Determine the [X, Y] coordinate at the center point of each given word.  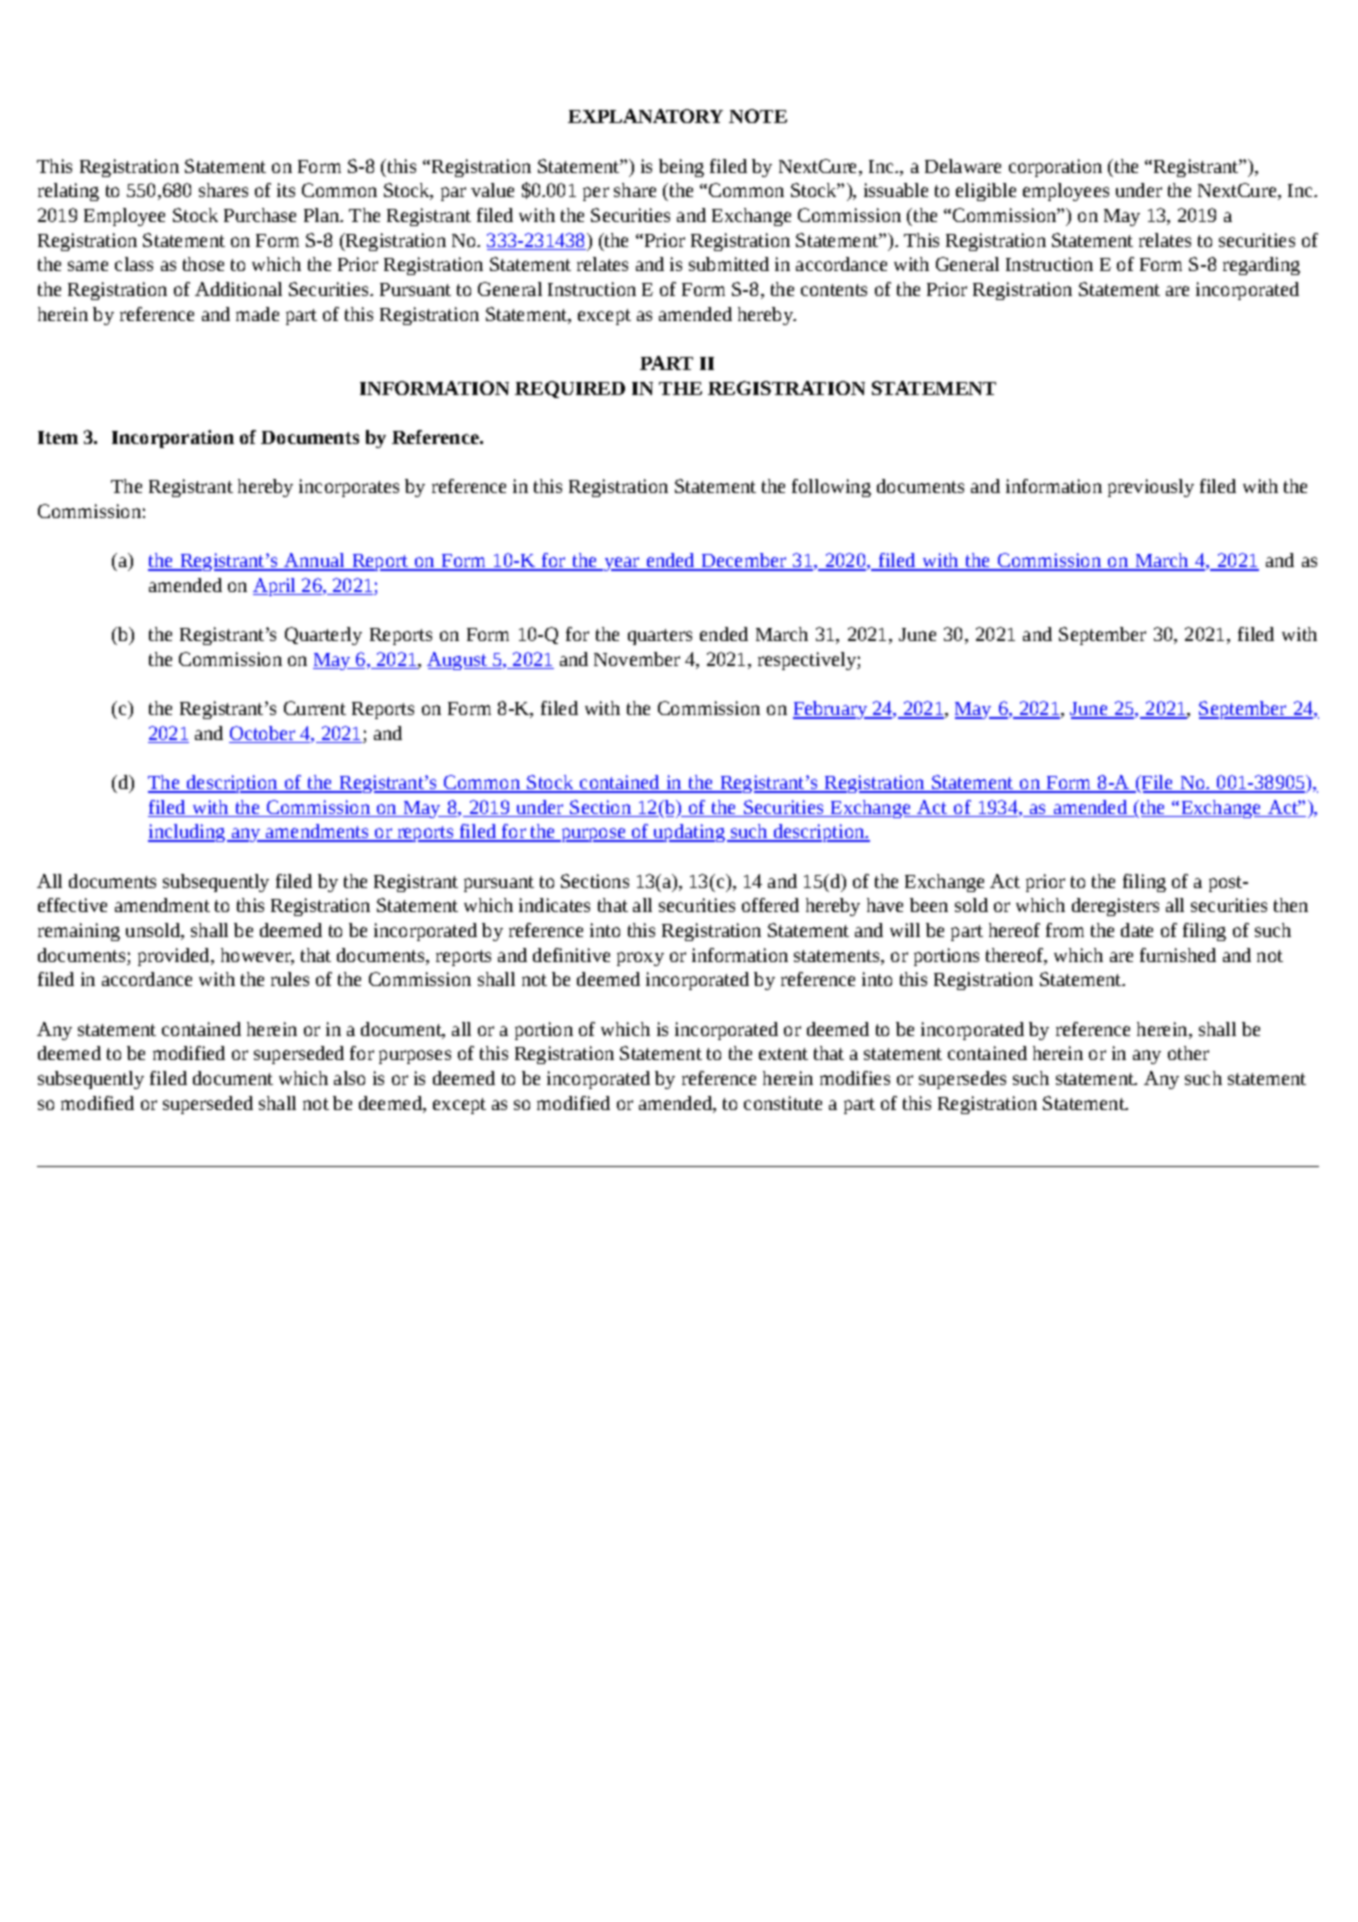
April [276, 587]
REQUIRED [570, 389]
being [681, 168]
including [188, 833]
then [1291, 905]
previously [1151, 488]
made [257, 314]
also [349, 1078]
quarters [660, 637]
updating [689, 833]
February [831, 710]
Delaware [963, 166]
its [286, 190]
